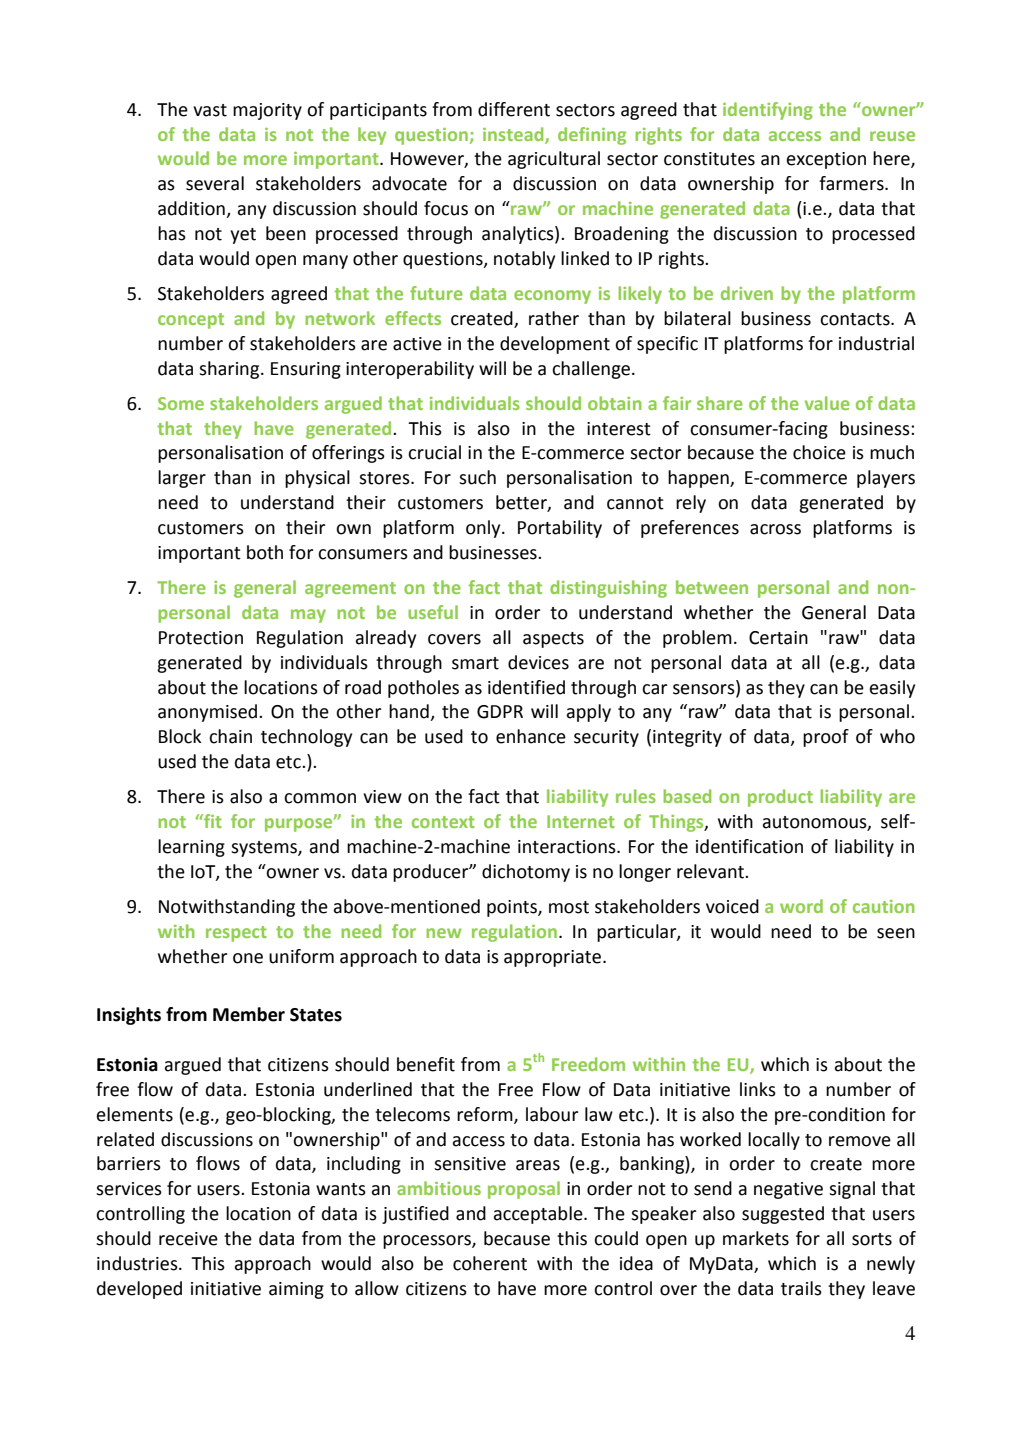  Describe the element at coordinates (182, 479) in the image. I see `larger` at that location.
